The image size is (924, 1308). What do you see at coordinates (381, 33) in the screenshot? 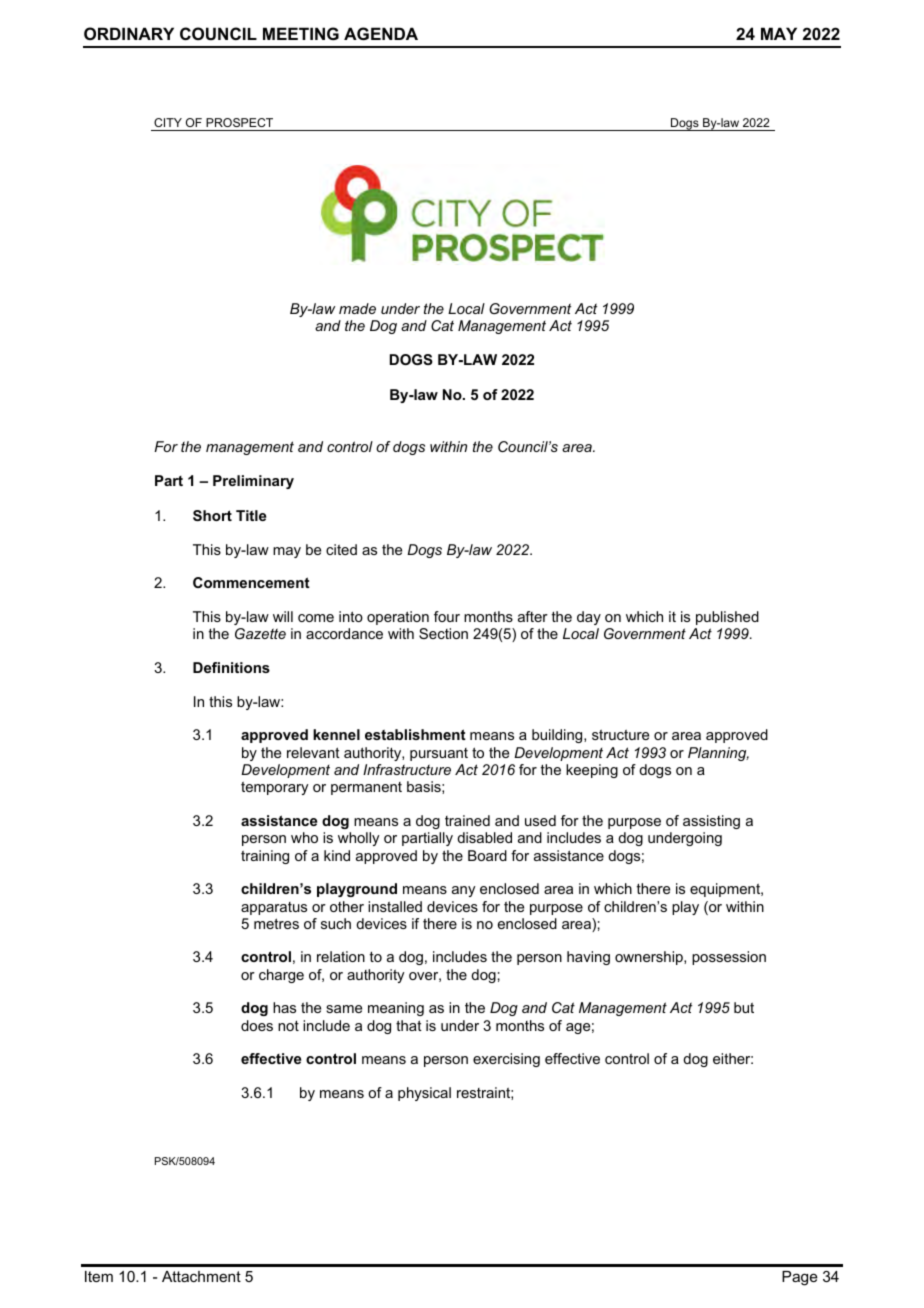
I see `AGENDA` at bounding box center [381, 33].
